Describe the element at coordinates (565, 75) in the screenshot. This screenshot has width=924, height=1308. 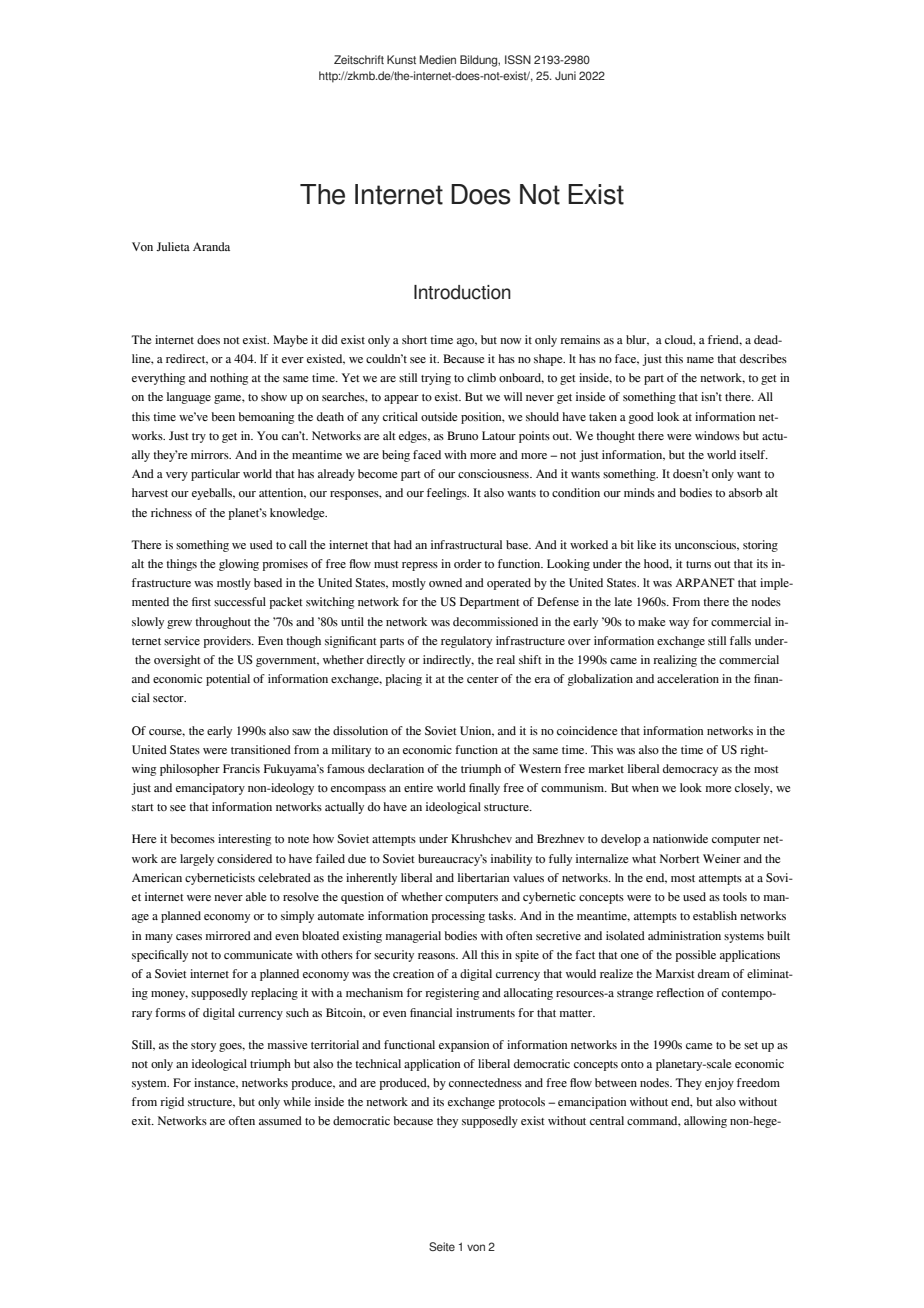
I see `Juni` at that location.
